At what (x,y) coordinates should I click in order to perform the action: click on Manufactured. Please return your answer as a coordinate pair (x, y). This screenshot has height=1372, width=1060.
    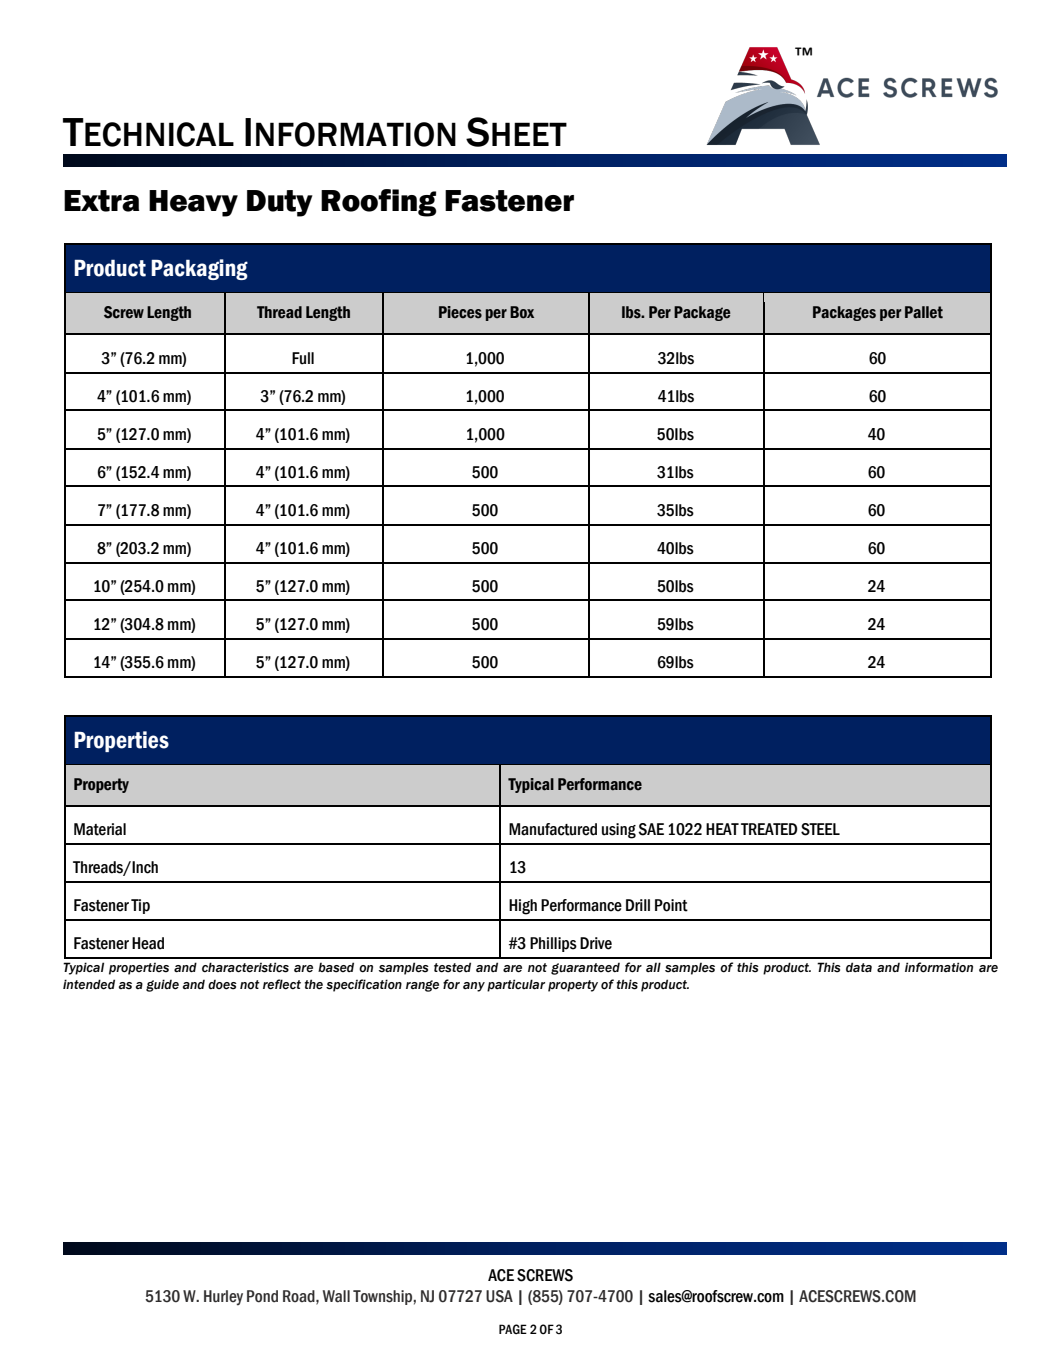
    Looking at the image, I should click on (553, 829).
